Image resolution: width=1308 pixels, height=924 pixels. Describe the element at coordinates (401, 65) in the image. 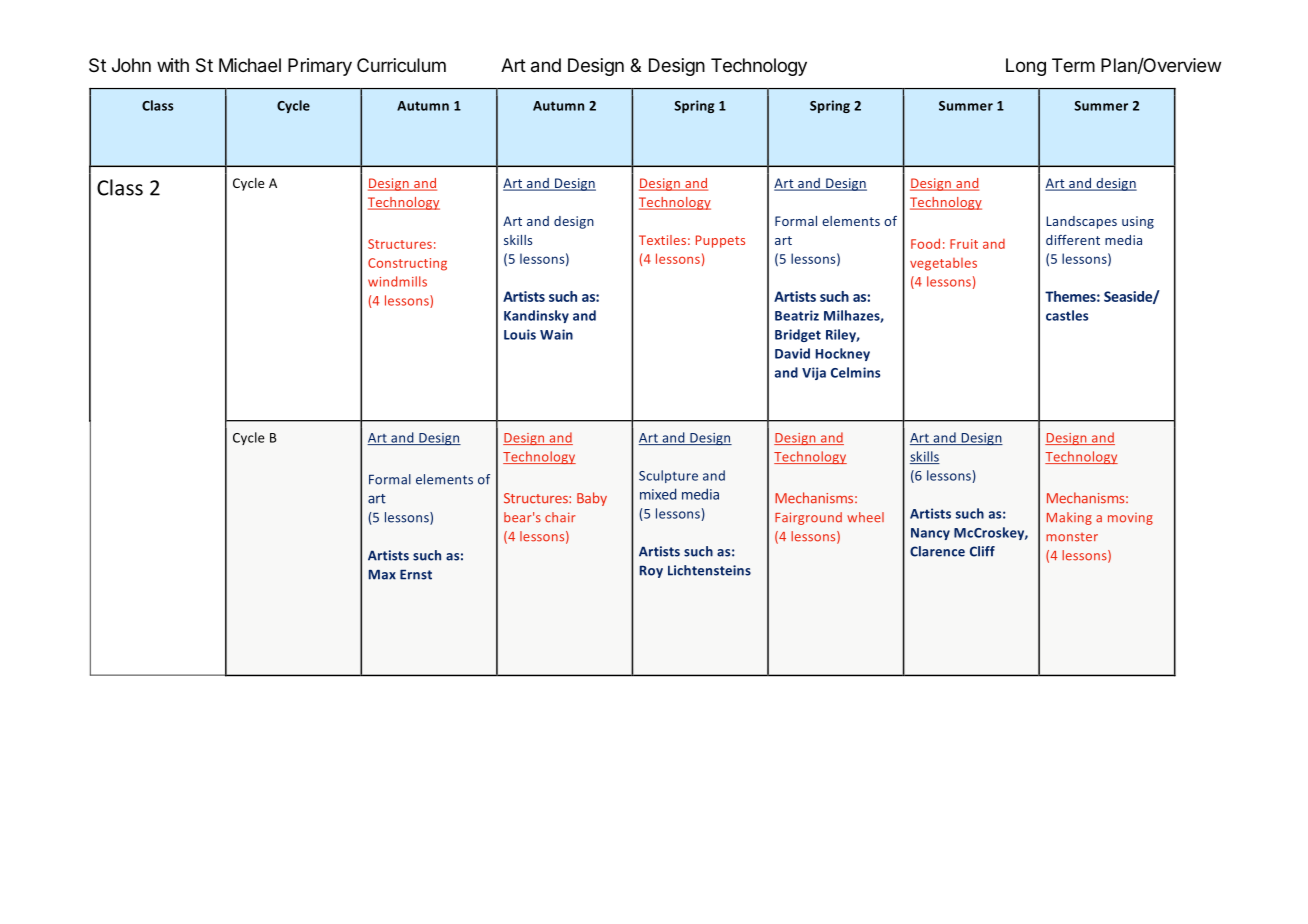

I see `Curriculum` at that location.
